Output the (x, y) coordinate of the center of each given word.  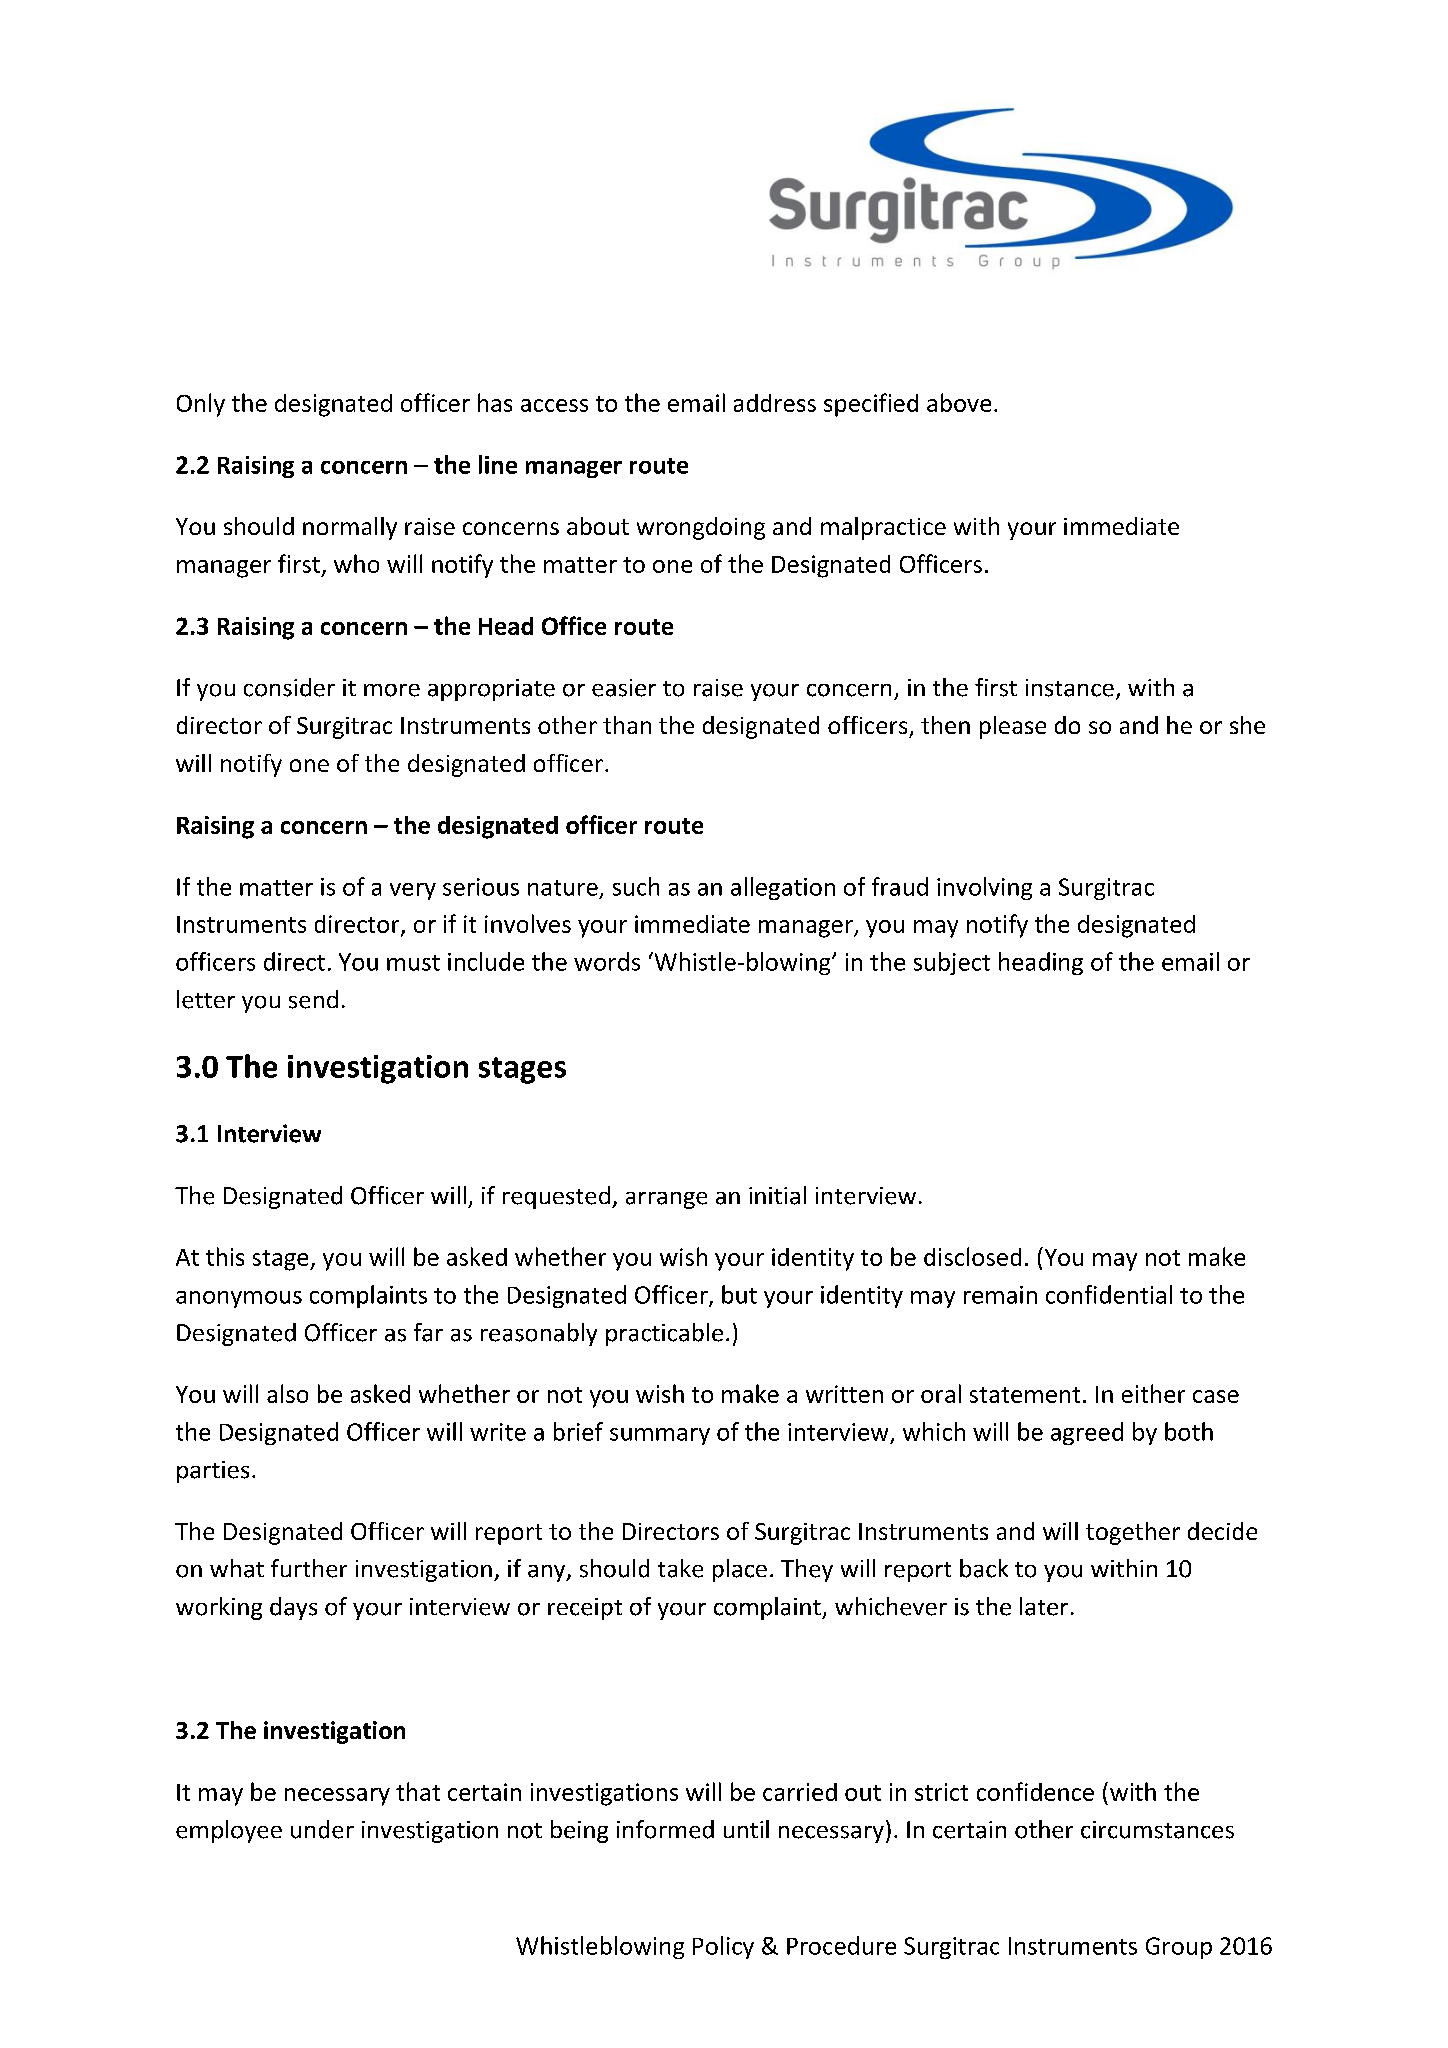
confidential (1109, 1294)
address (775, 403)
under (322, 1829)
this (225, 1256)
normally (350, 528)
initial (777, 1195)
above (959, 402)
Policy (723, 1947)
